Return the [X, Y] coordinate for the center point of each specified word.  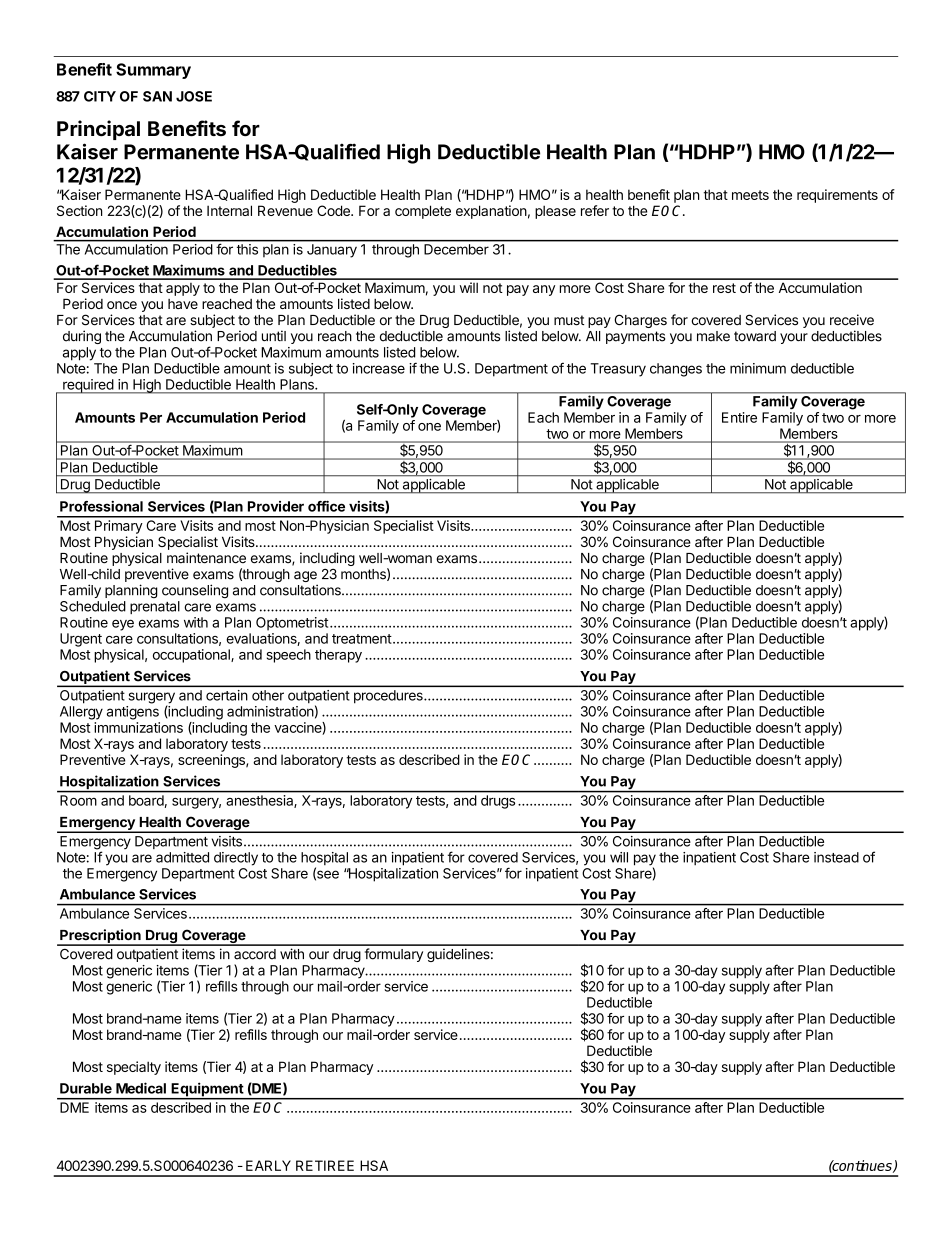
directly [236, 859]
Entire [739, 417]
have [183, 304]
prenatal [155, 607]
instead [836, 857]
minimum [758, 368]
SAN [157, 96]
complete [423, 212]
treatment [362, 639]
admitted [182, 857]
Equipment [207, 1090]
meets [750, 195]
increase [379, 368]
